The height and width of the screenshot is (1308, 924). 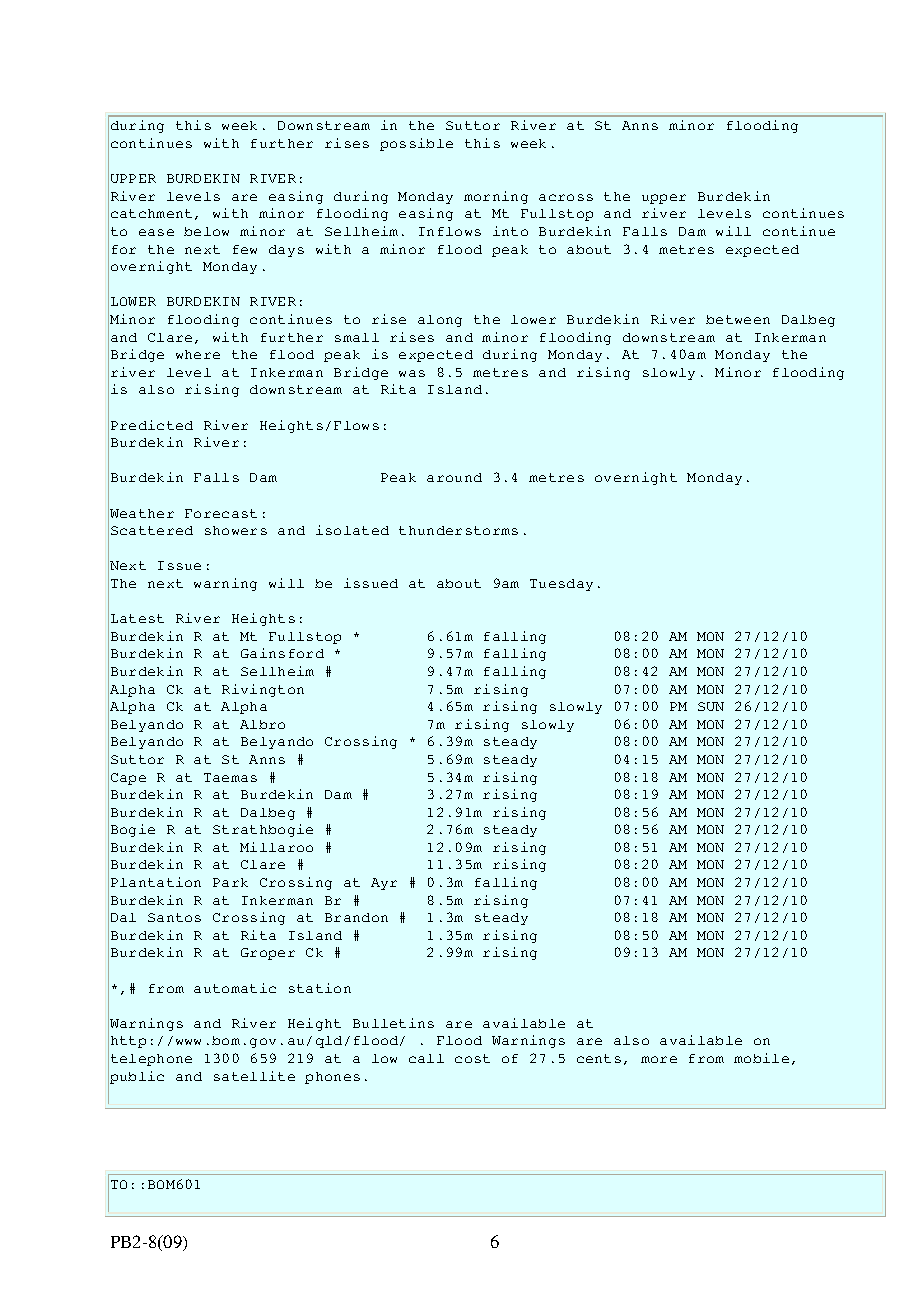 I want to click on satellite, so click(x=254, y=1076).
